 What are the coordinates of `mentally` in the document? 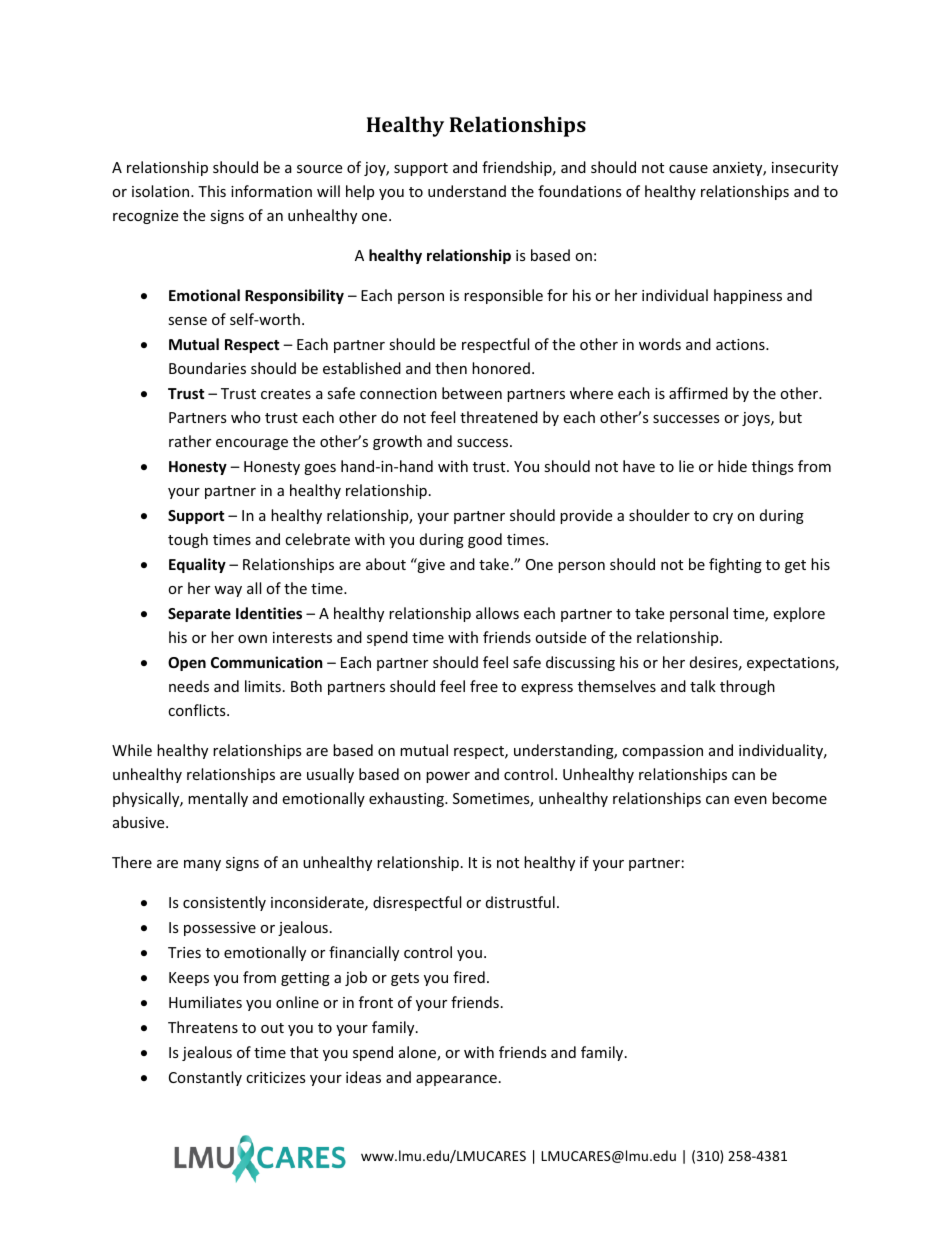 It's located at (218, 799).
